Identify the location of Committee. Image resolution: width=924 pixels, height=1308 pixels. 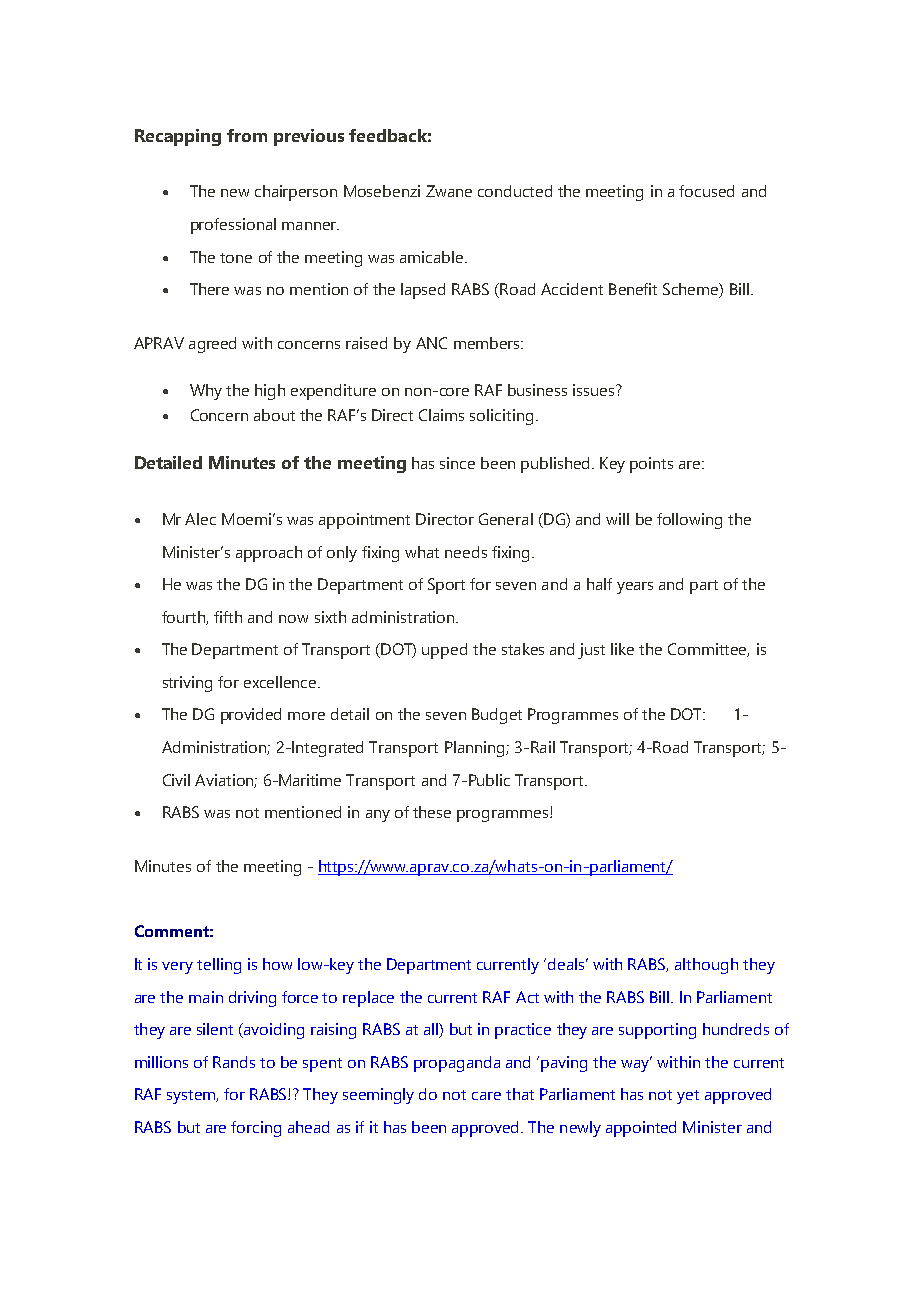
(708, 650).
